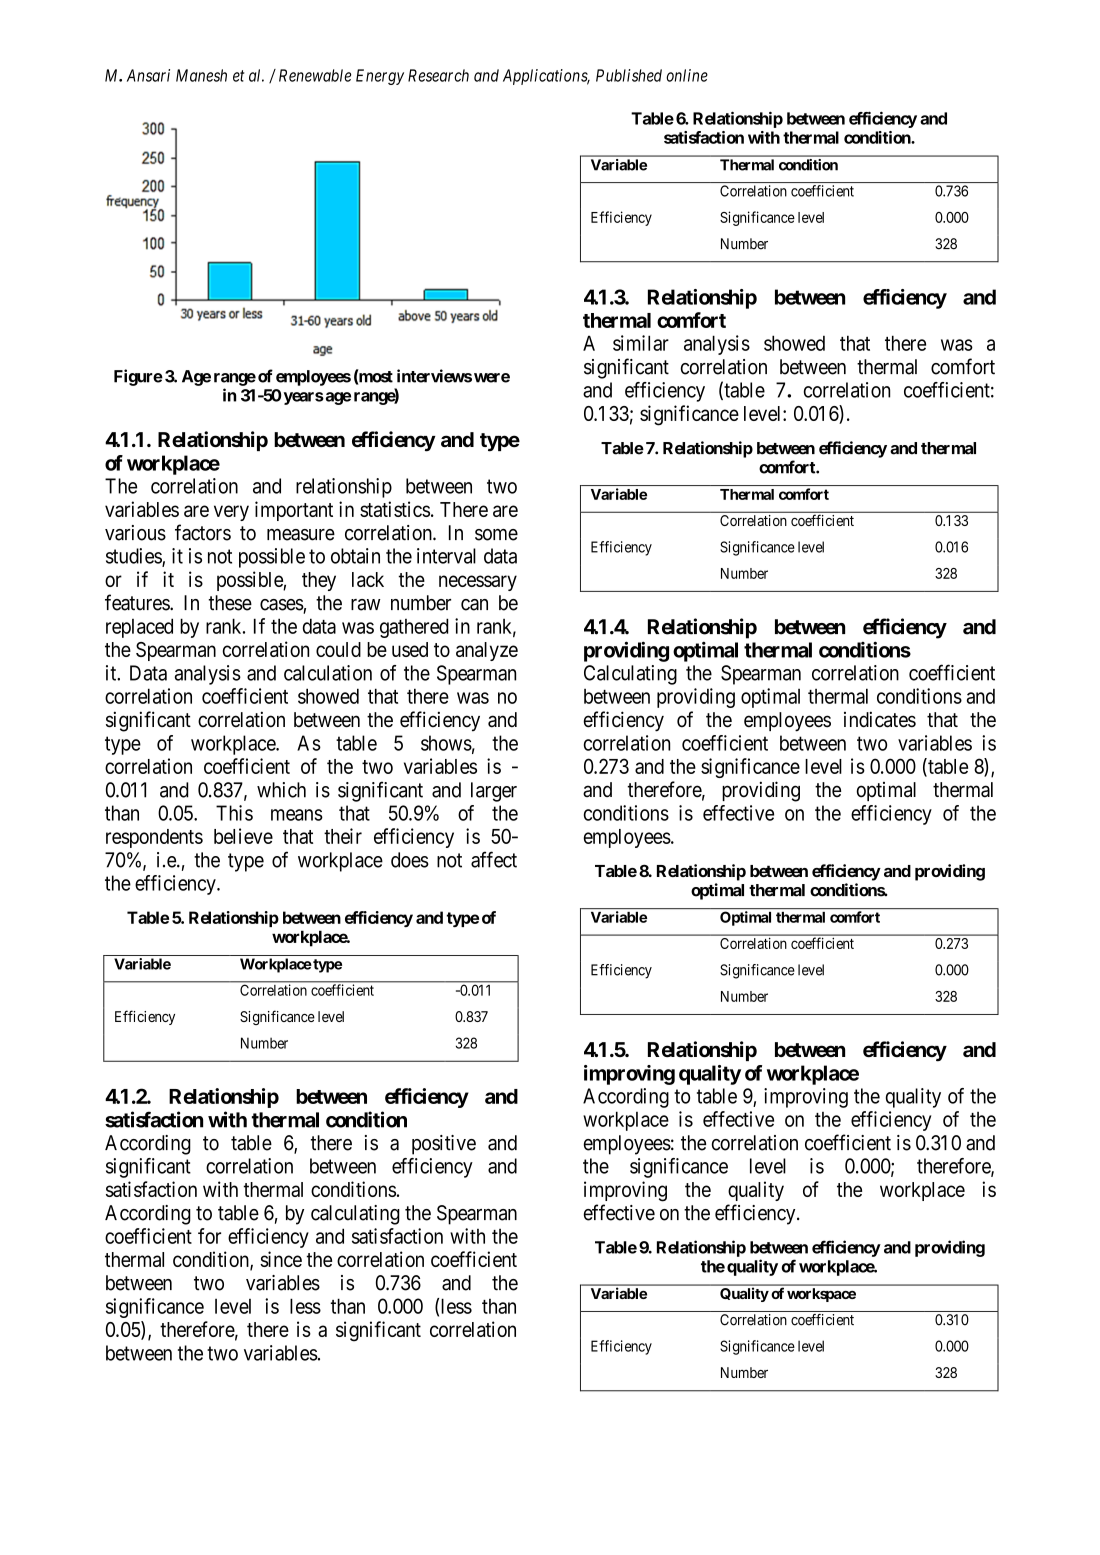 The height and width of the page is (1555, 1100). Describe the element at coordinates (438, 75) in the page. I see `Research` at that location.
